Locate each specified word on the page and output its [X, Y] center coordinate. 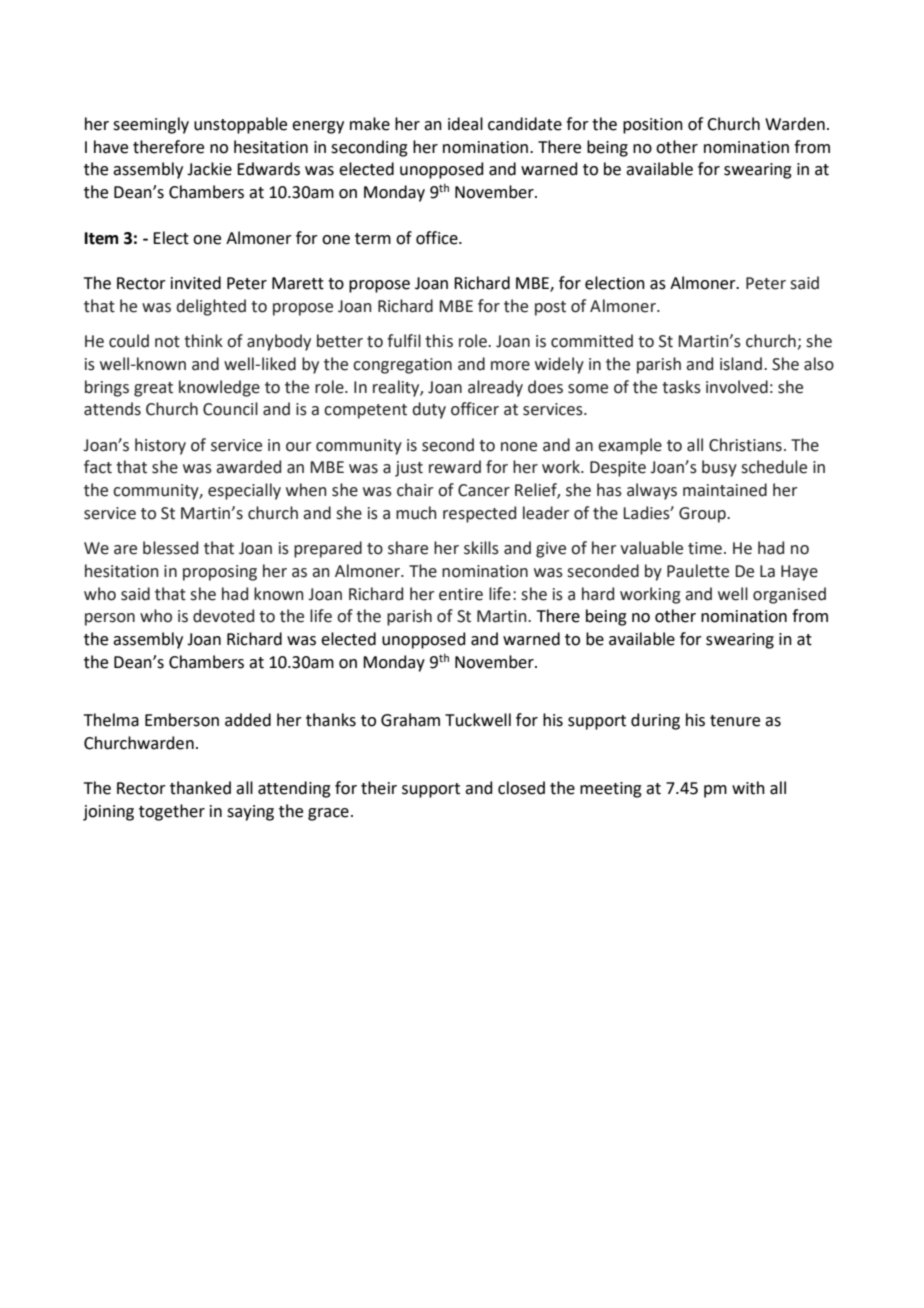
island [742, 364]
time [705, 548]
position [653, 126]
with [748, 788]
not [167, 342]
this [439, 341]
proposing [220, 573]
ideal [465, 124]
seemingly [151, 125]
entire [461, 594]
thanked [200, 788]
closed [521, 788]
